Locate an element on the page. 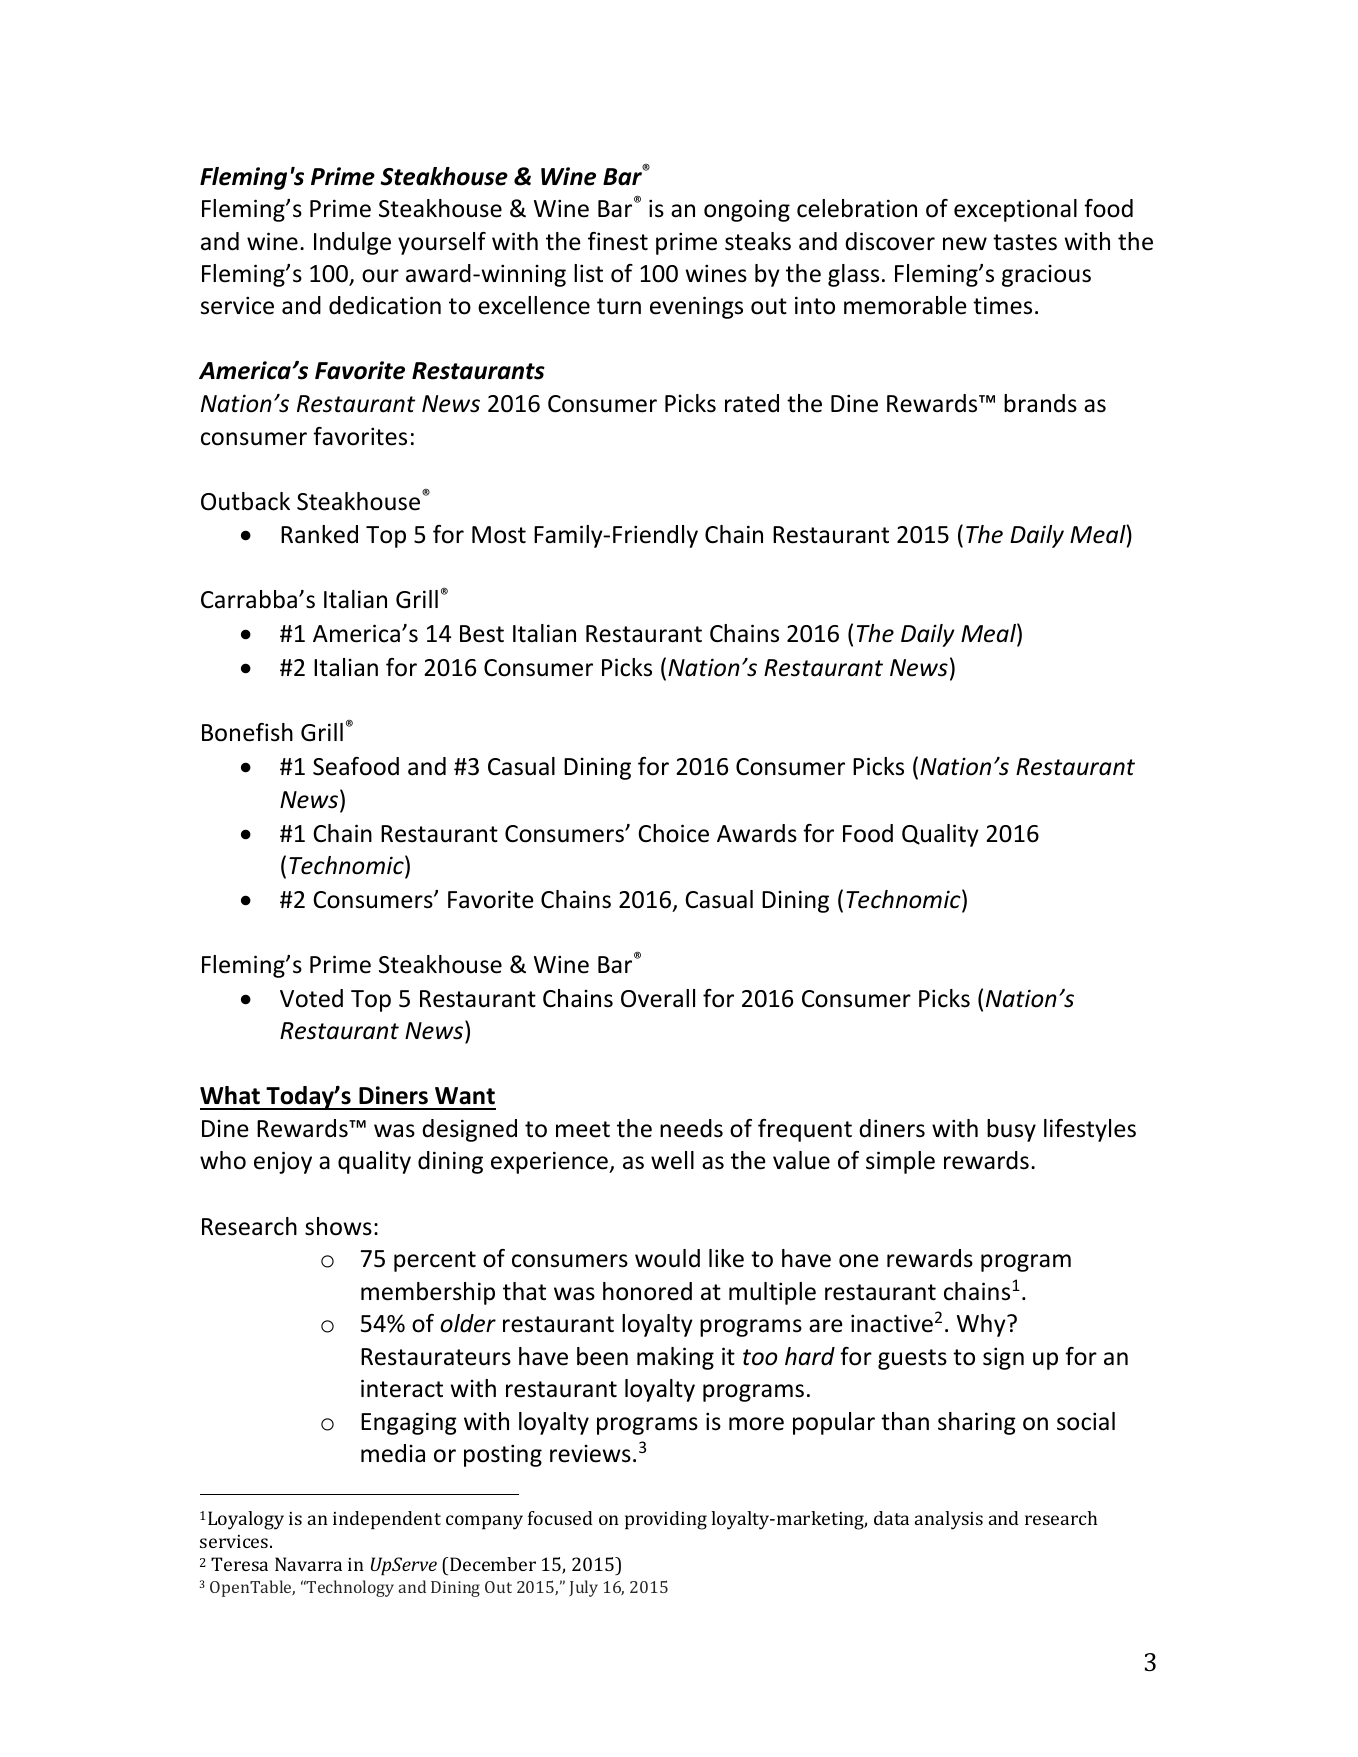 This document has width=1358, height=1757. Choice is located at coordinates (673, 833).
